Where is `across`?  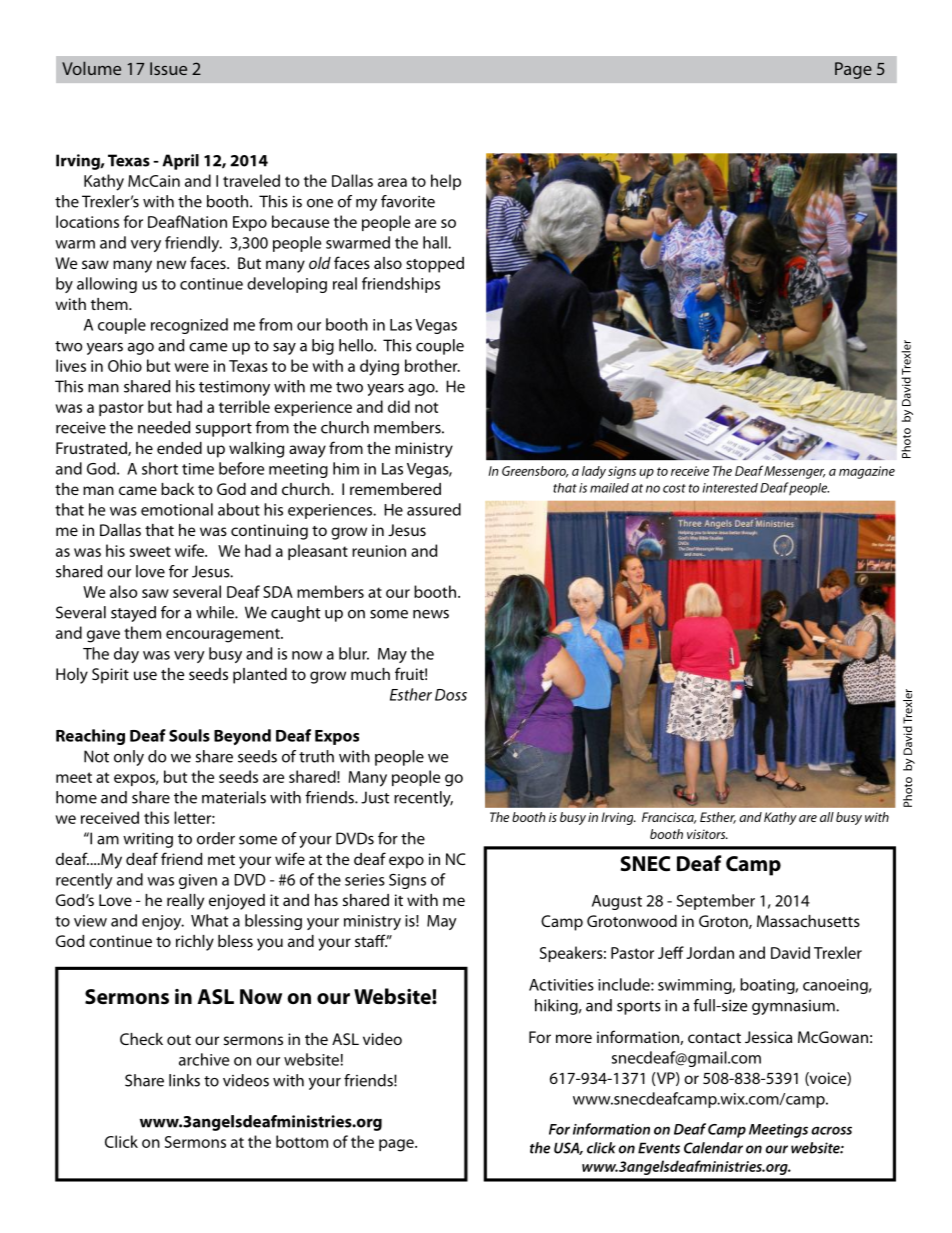 across is located at coordinates (831, 1130).
